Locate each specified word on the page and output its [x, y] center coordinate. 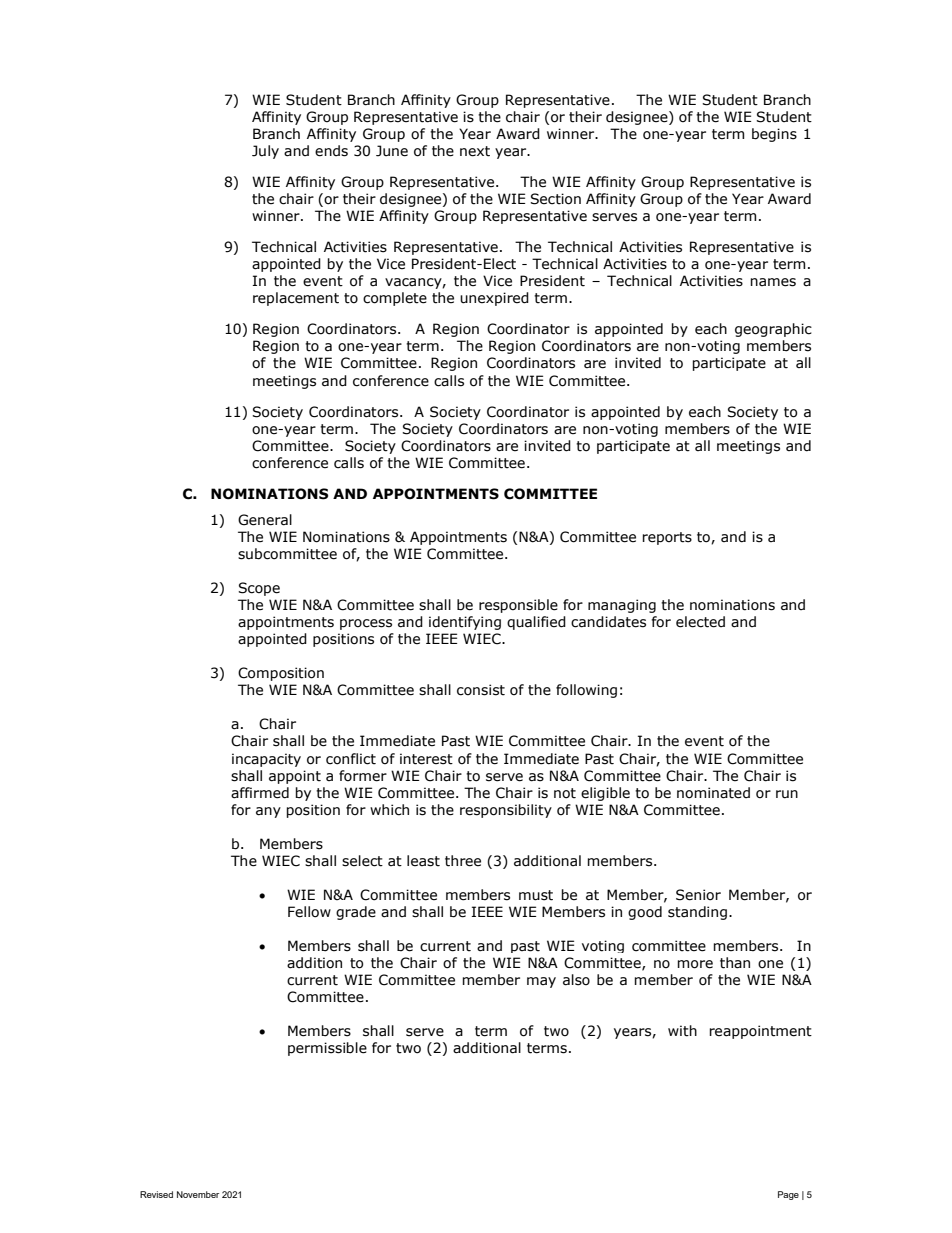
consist [481, 690]
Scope [259, 589]
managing [622, 606]
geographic [773, 330]
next [475, 151]
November [198, 1194]
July [265, 152]
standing [697, 913]
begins [774, 135]
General [265, 520]
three [463, 861]
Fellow [309, 912]
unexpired [494, 299]
